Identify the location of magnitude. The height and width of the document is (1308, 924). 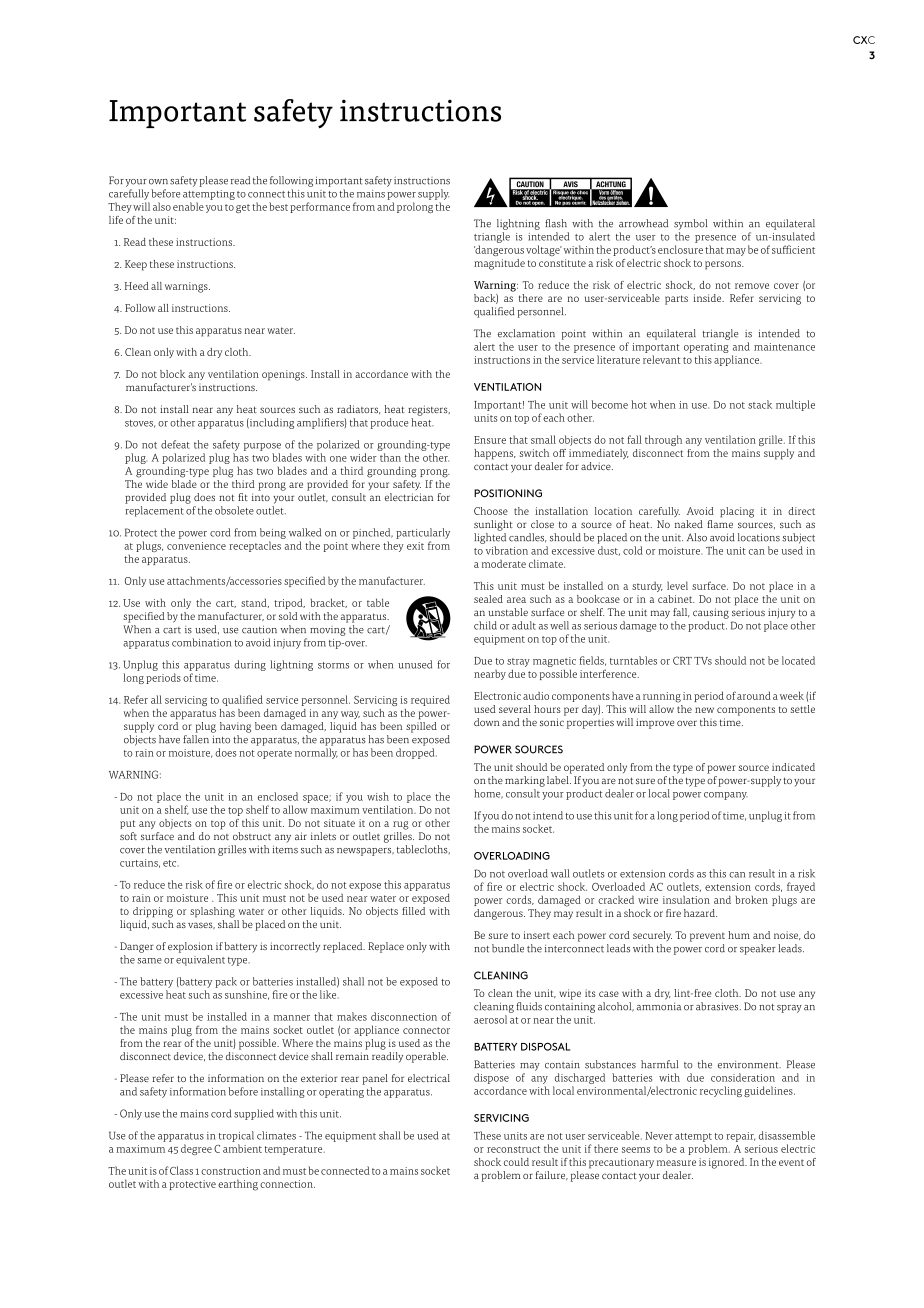
(499, 264).
